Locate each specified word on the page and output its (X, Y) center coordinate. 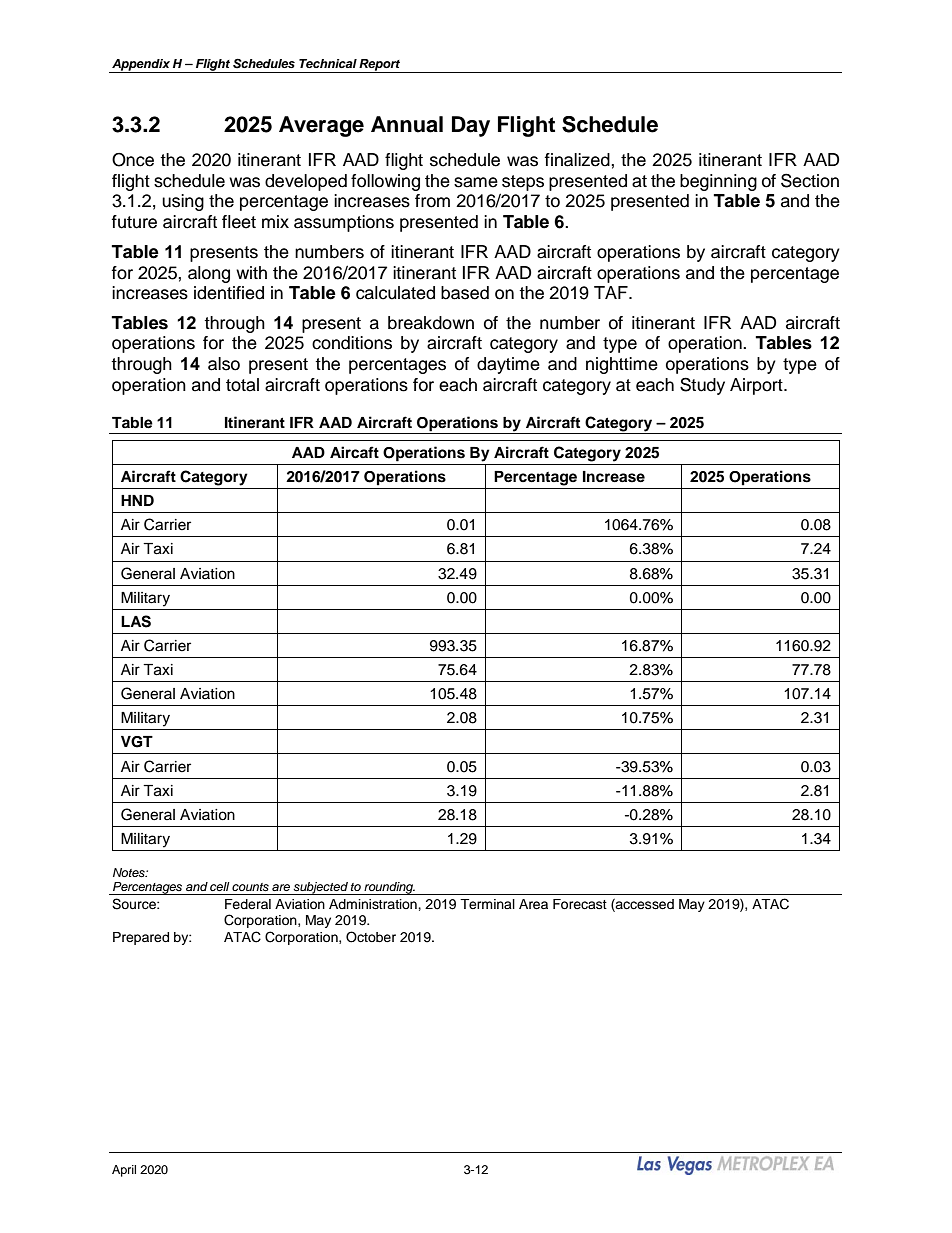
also (224, 364)
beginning (718, 182)
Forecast (580, 904)
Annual (407, 124)
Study (702, 386)
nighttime (622, 365)
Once (133, 160)
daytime (508, 365)
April (124, 1171)
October (371, 937)
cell (220, 886)
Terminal (487, 904)
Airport (757, 386)
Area (533, 904)
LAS (136, 621)
